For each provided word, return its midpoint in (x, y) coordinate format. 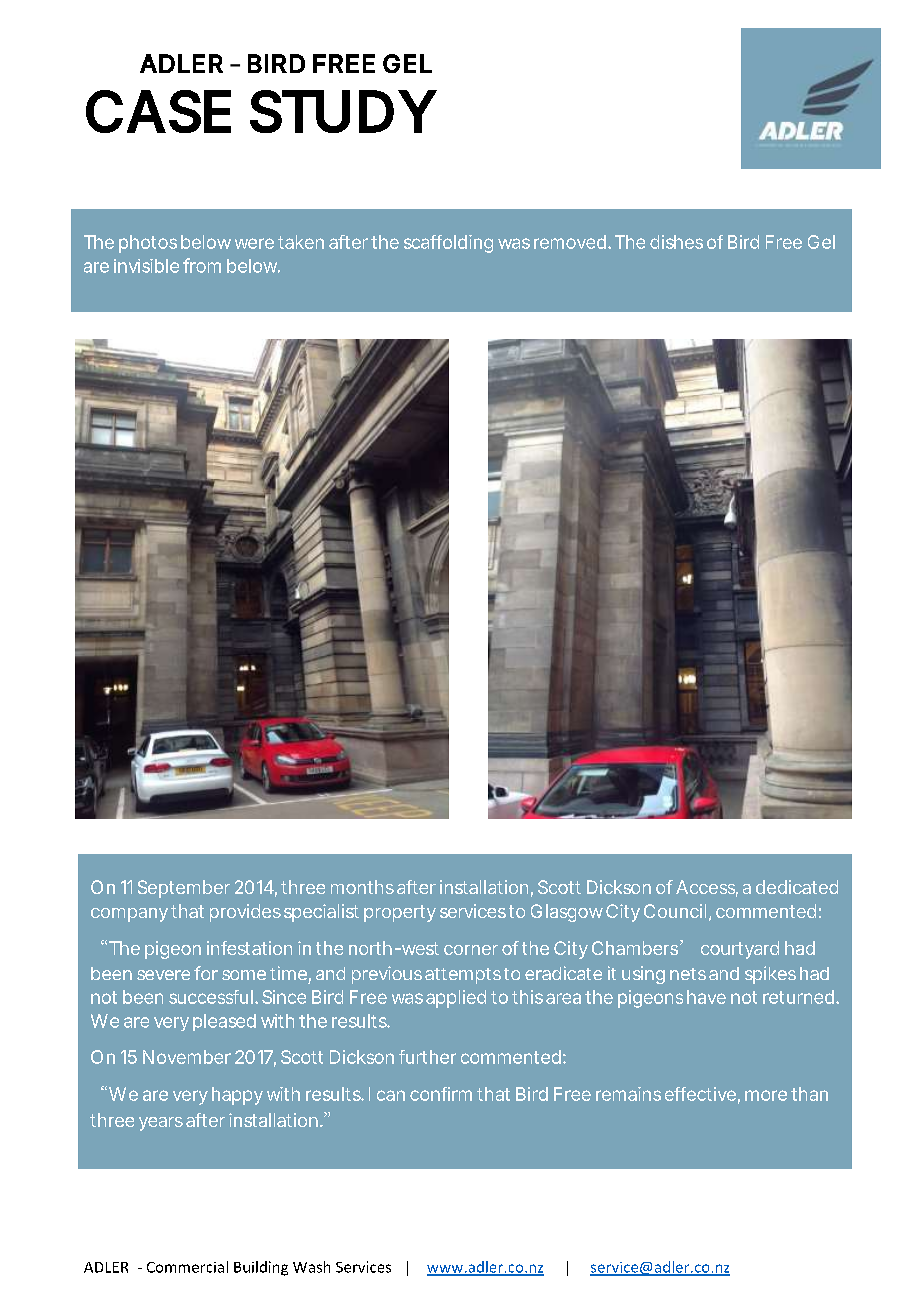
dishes (676, 242)
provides (245, 913)
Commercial (187, 1267)
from (202, 265)
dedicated (797, 887)
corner (471, 950)
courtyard (740, 950)
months (362, 887)
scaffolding (448, 244)
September (184, 889)
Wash (311, 1267)
